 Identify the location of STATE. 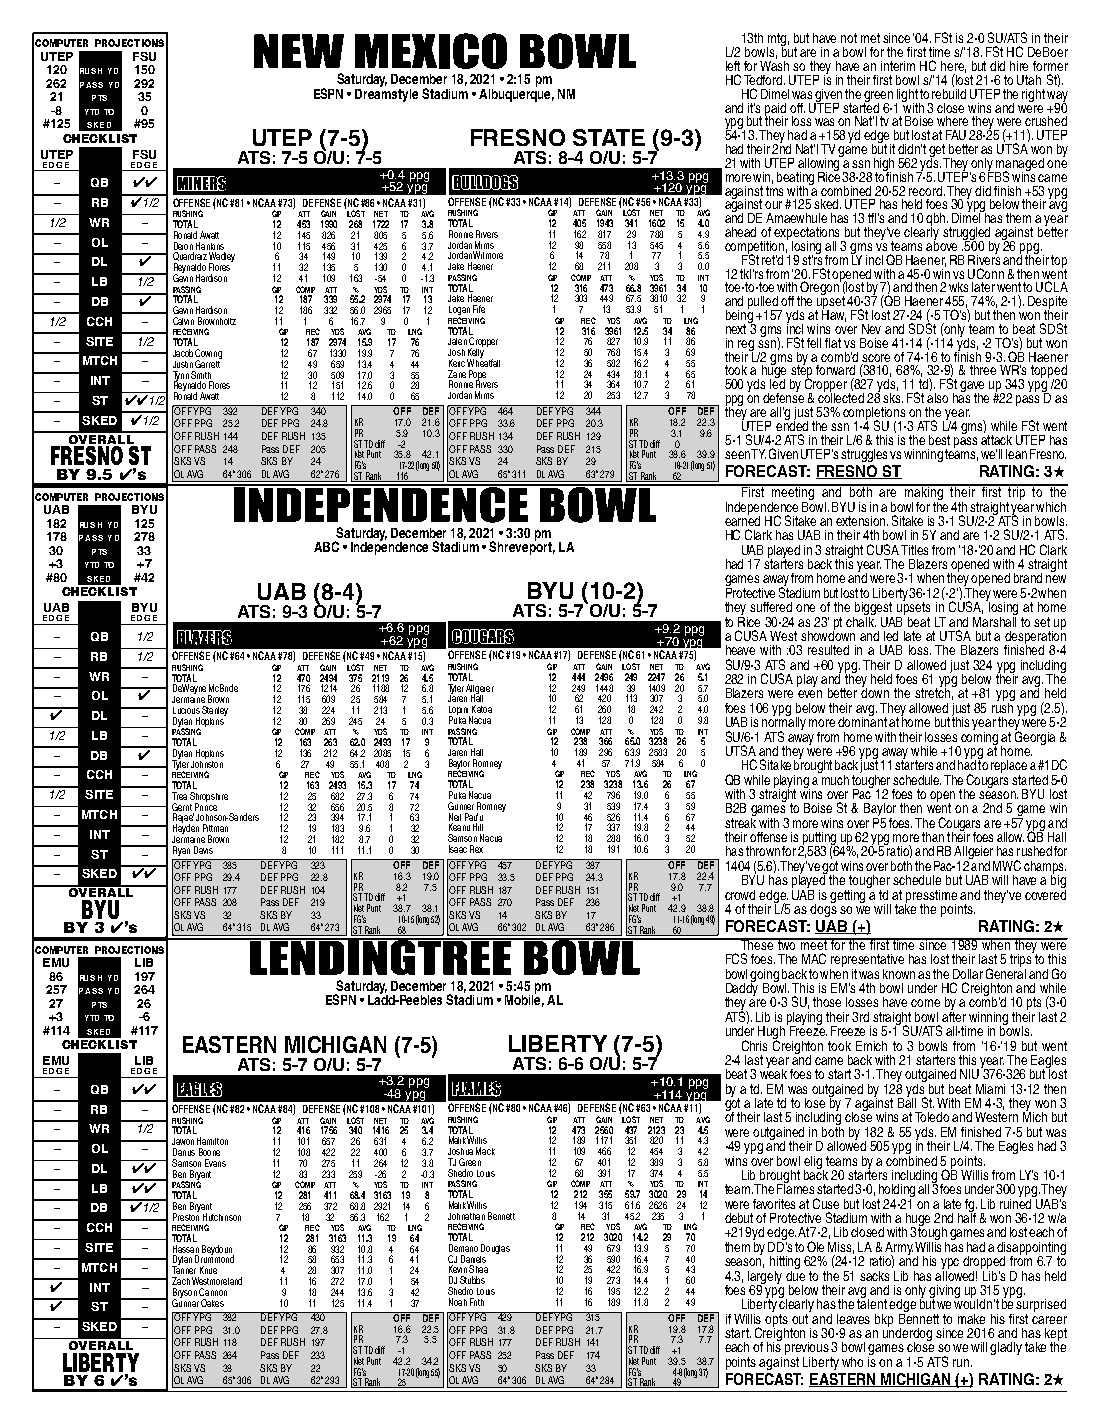
(609, 137).
